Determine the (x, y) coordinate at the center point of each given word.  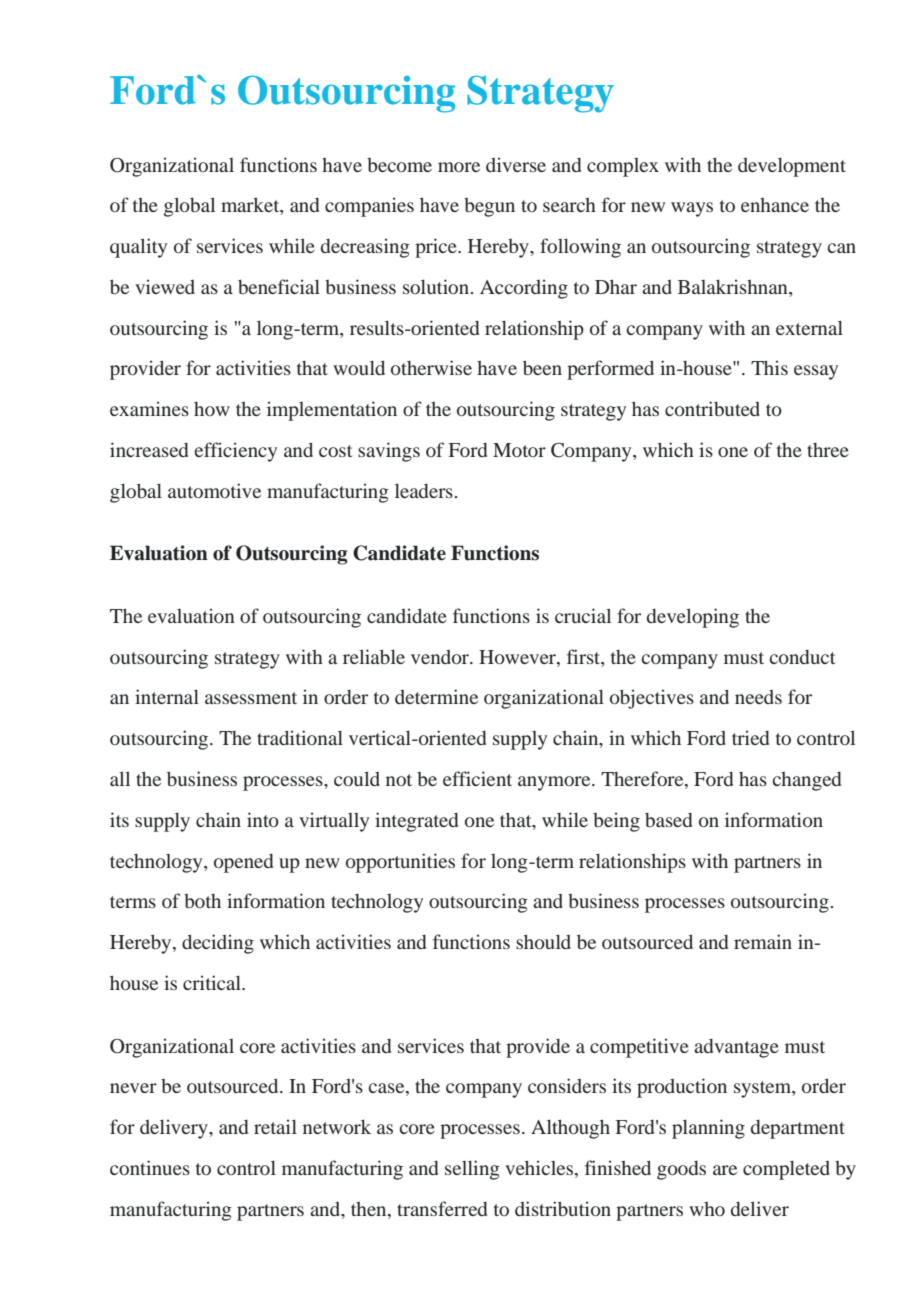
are (725, 1170)
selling (472, 1170)
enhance (775, 205)
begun (489, 207)
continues (150, 1167)
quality (138, 248)
